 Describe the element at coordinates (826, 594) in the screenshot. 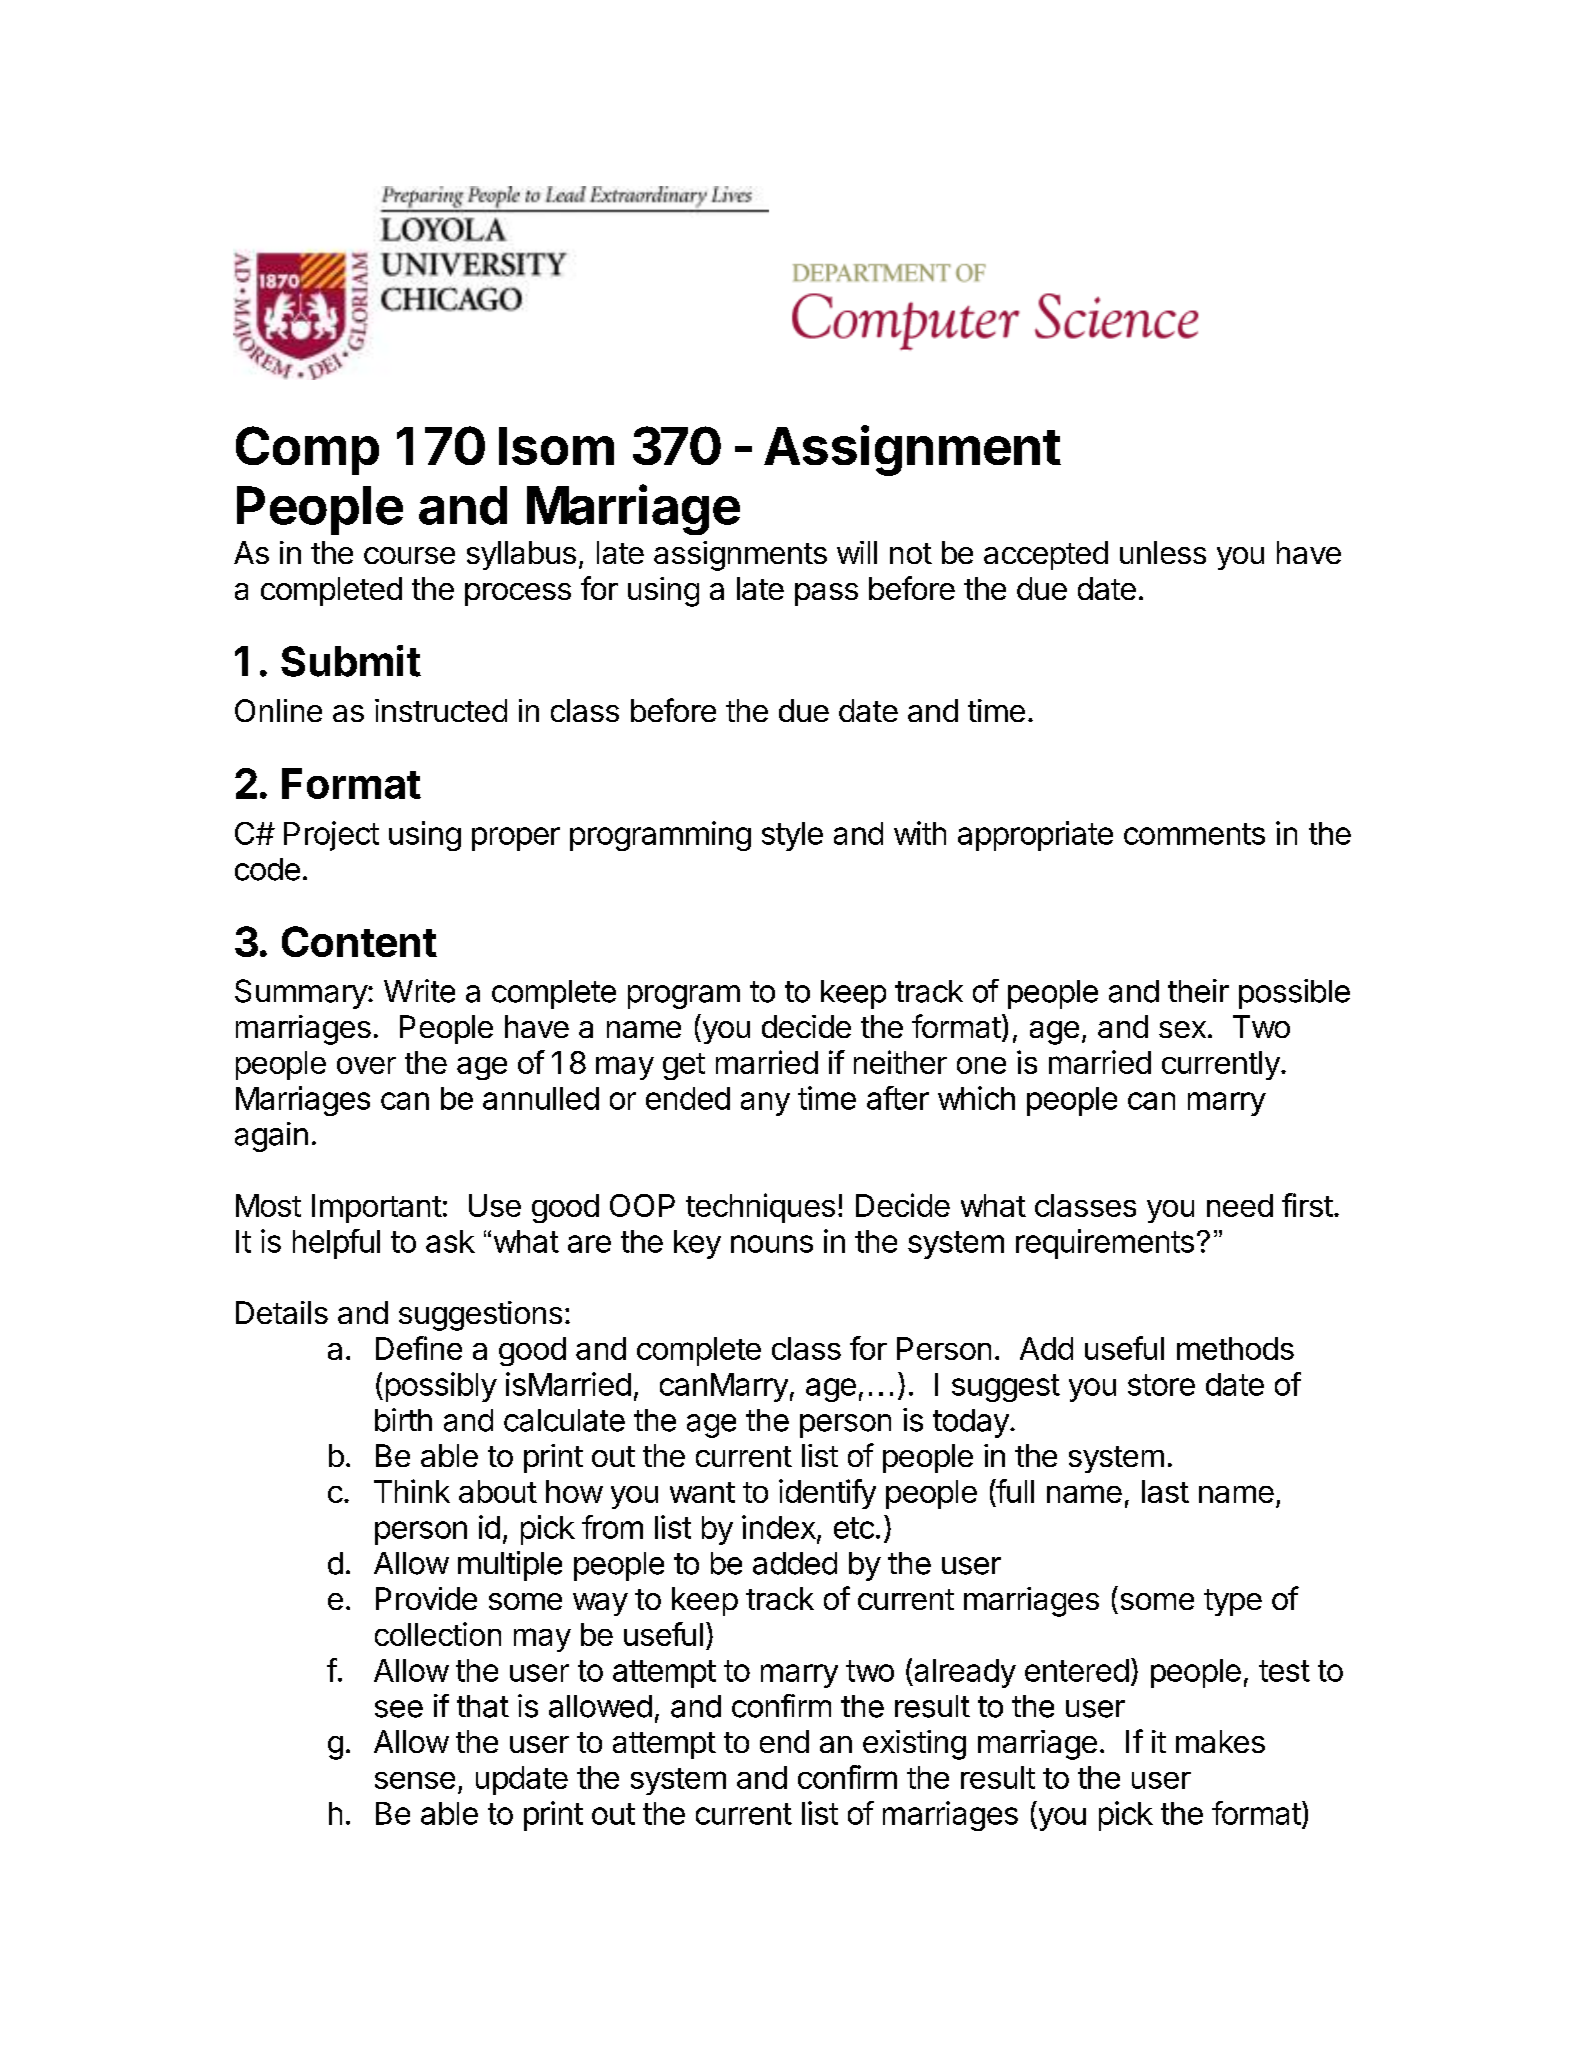

I see `pass` at that location.
